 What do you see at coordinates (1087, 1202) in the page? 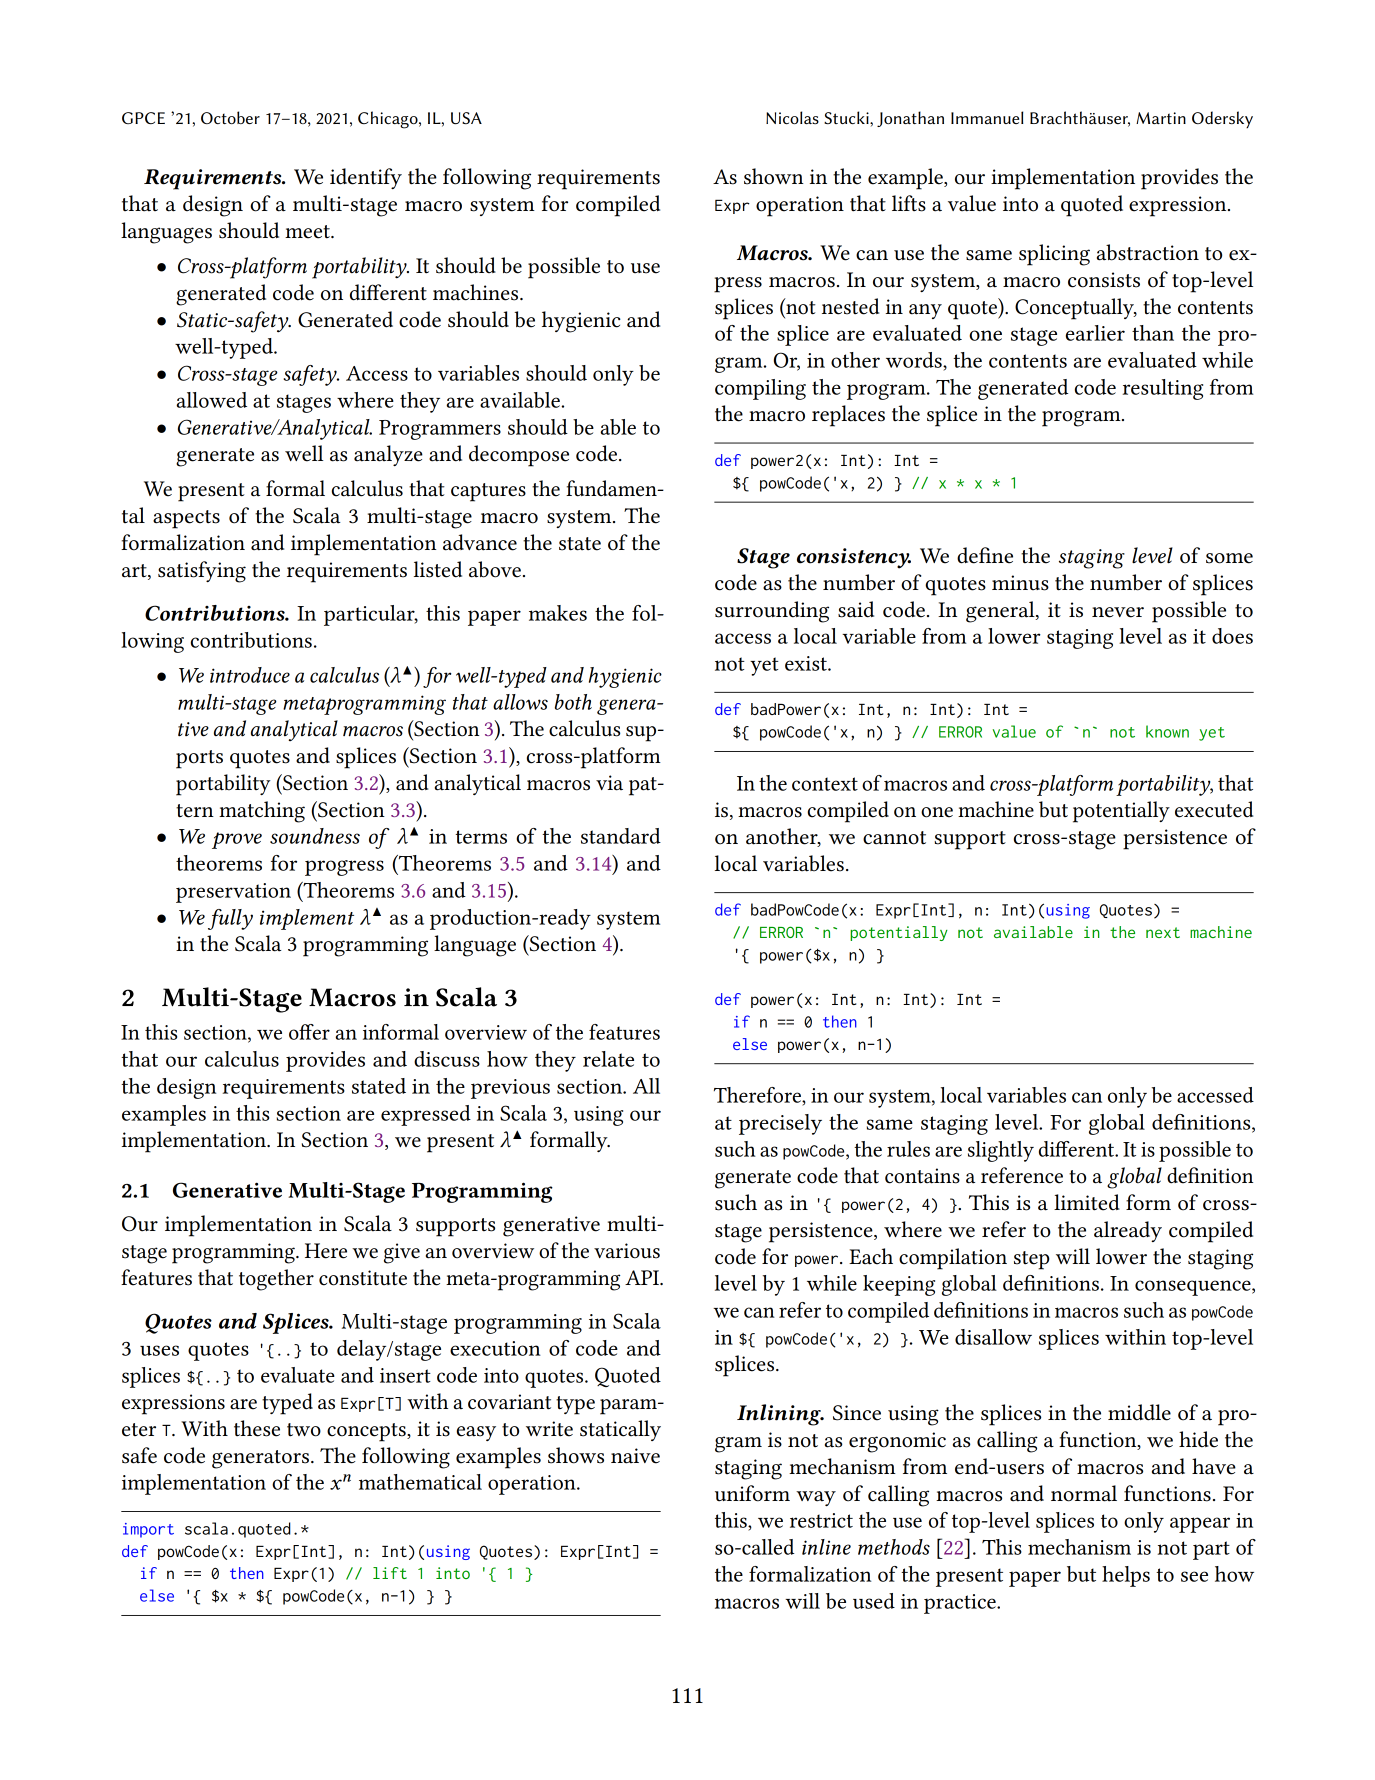
I see `limited` at bounding box center [1087, 1202].
